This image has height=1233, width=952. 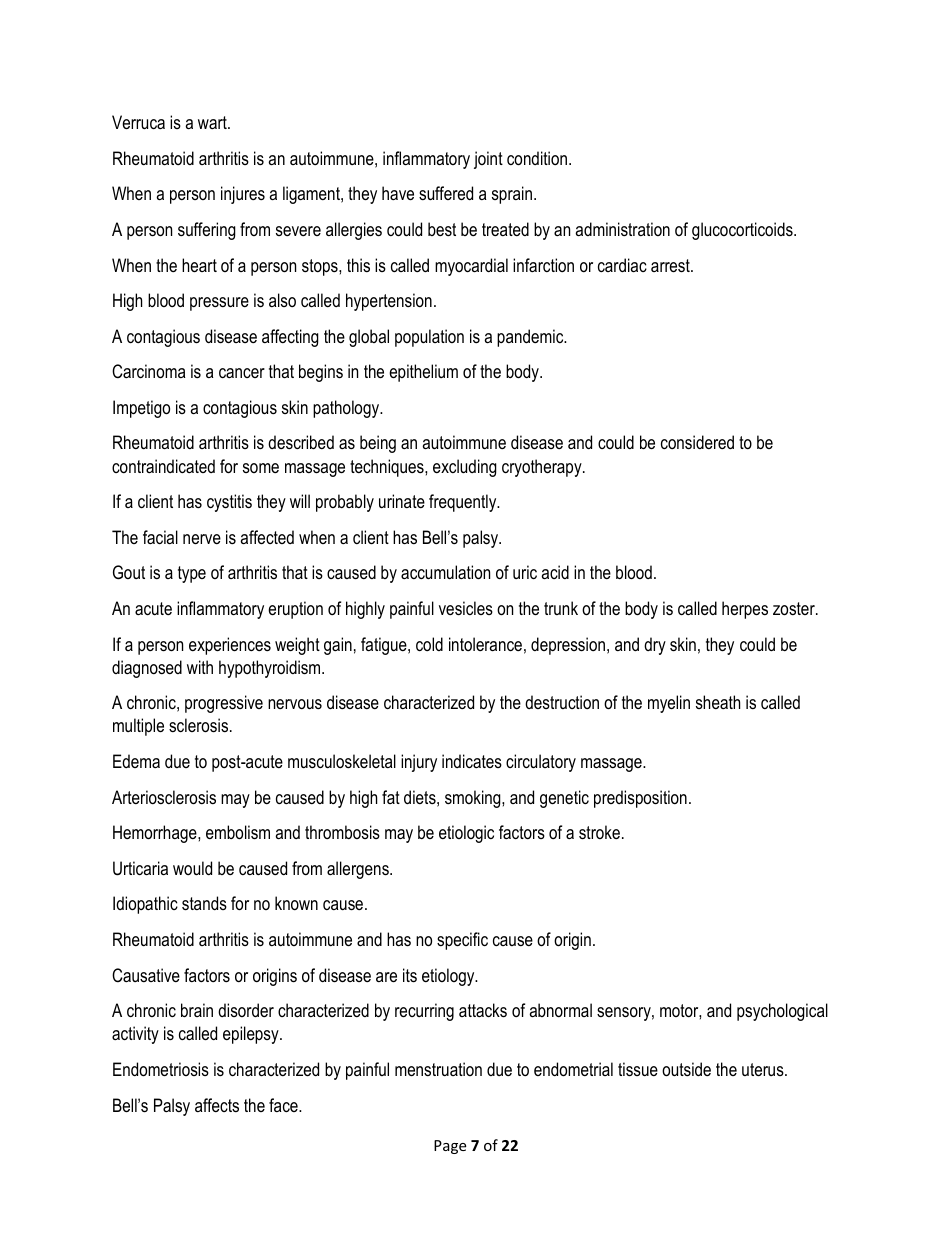 I want to click on joint, so click(x=488, y=160).
